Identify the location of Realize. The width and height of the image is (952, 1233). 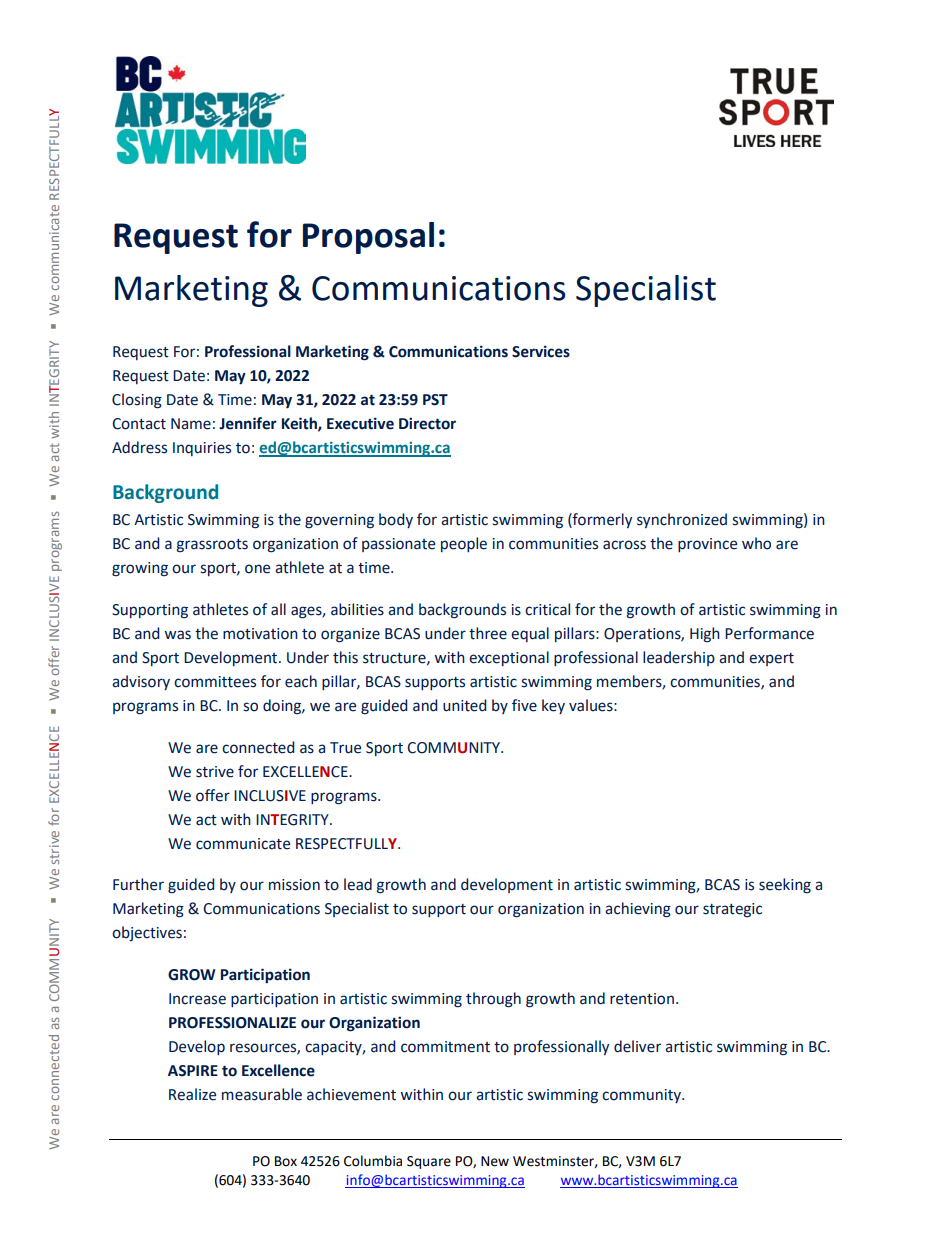
(192, 1094).
